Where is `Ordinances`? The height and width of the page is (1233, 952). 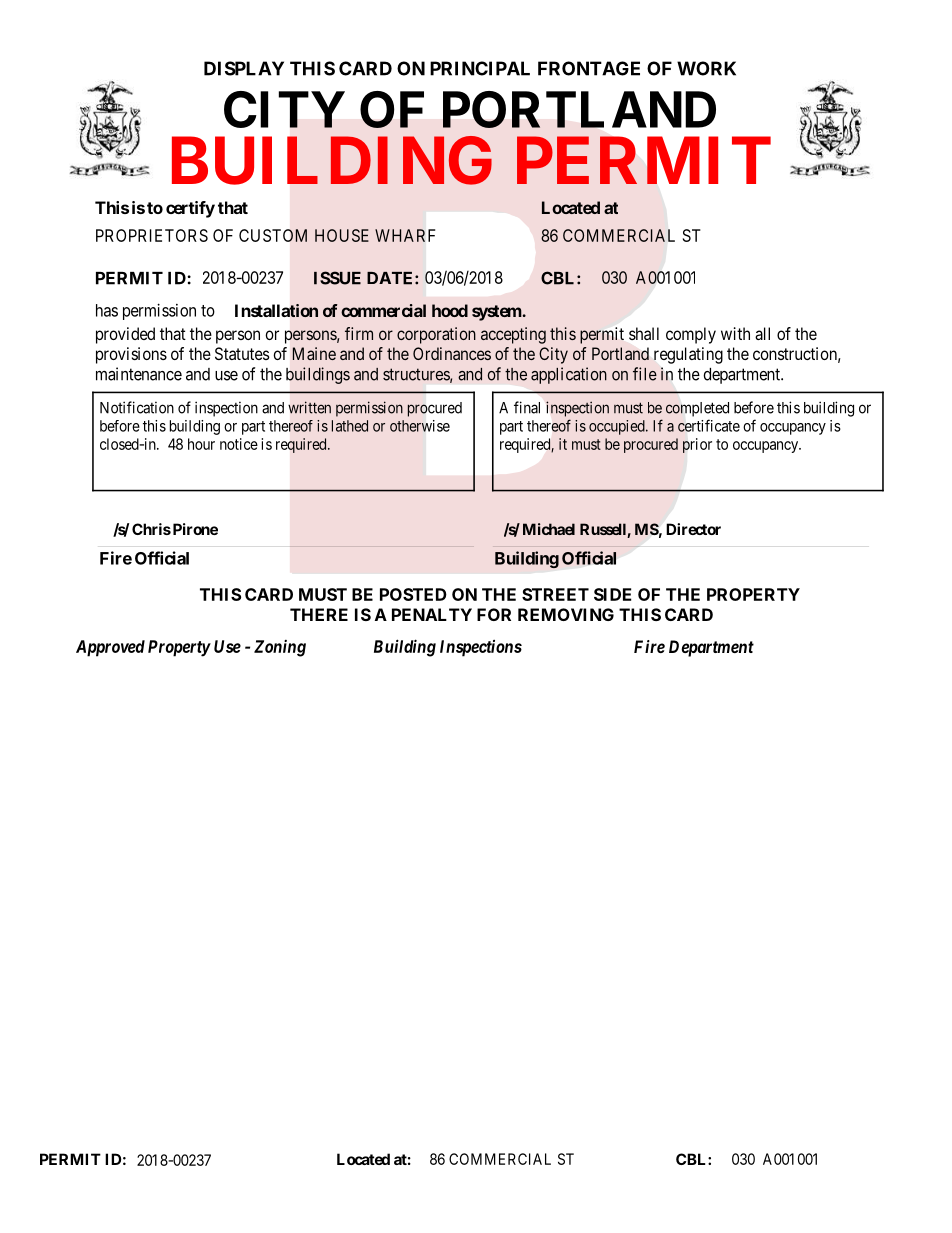 Ordinances is located at coordinates (452, 353).
